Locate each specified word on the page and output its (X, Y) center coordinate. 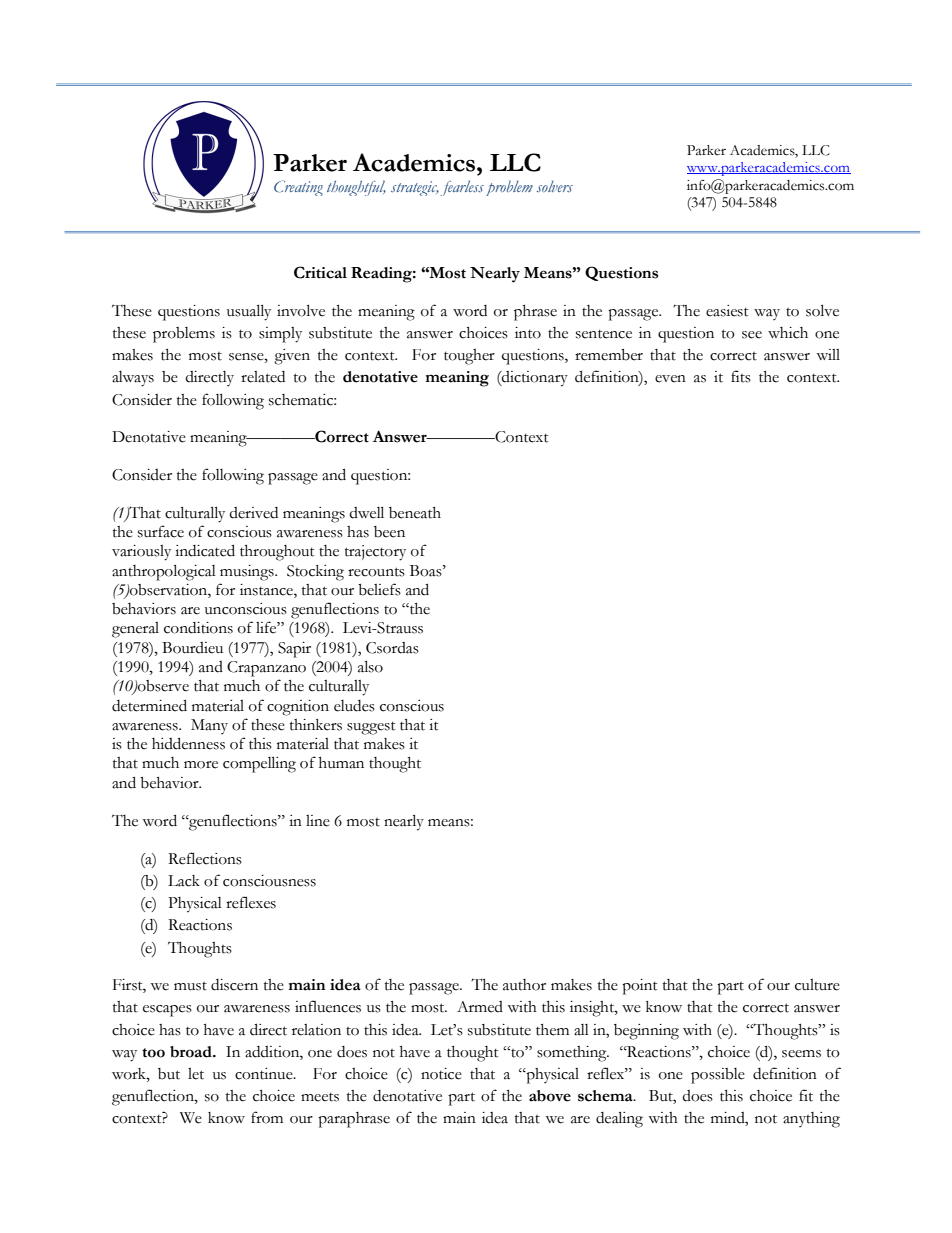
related (263, 377)
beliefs (379, 589)
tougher (469, 357)
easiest (727, 311)
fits (741, 376)
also (370, 666)
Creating (298, 188)
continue (265, 1074)
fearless (462, 188)
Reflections (205, 858)
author (524, 985)
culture (817, 985)
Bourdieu (192, 648)
